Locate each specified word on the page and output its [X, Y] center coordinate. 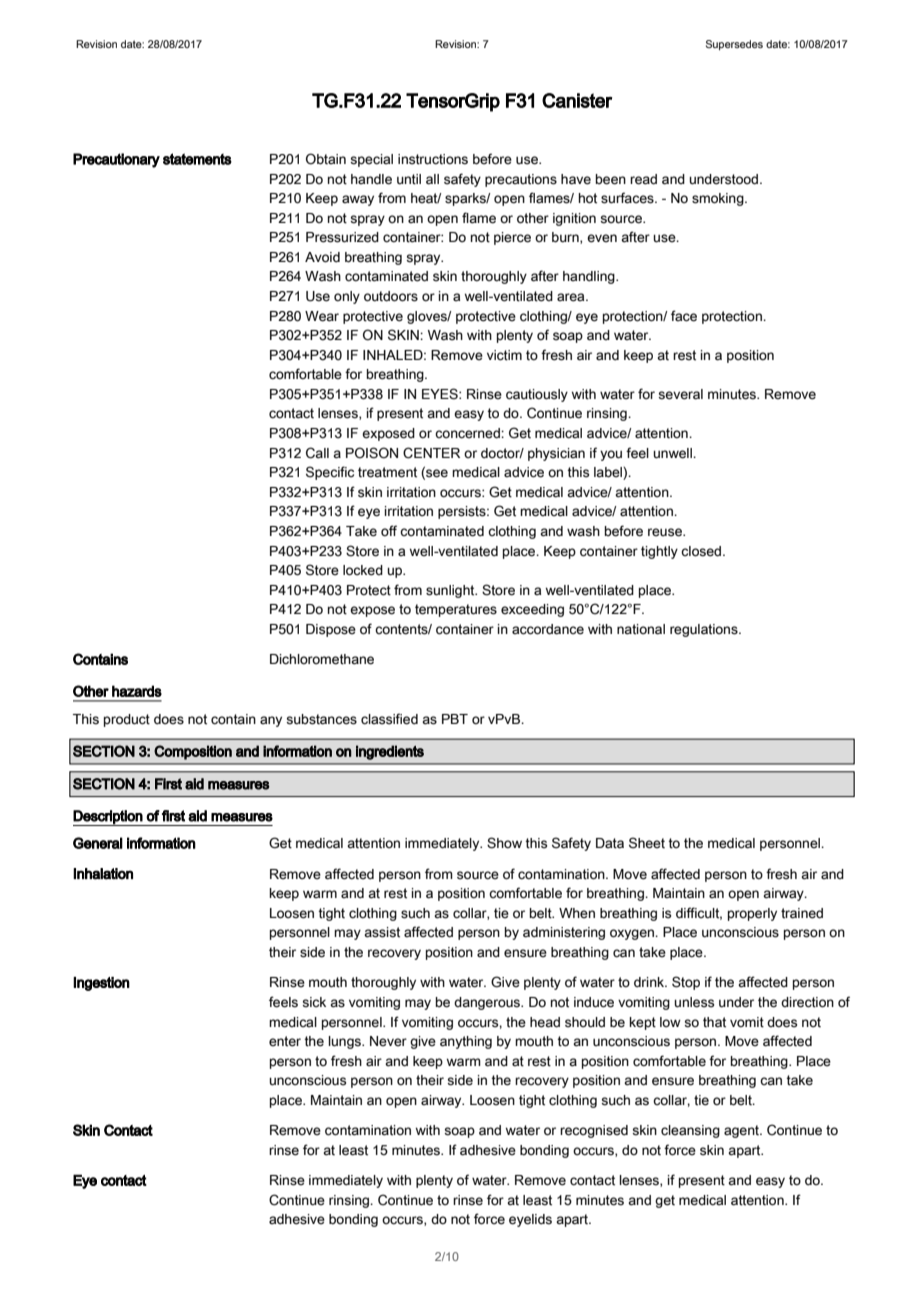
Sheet [647, 843]
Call [317, 453]
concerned [468, 433]
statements [197, 159]
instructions [433, 159]
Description [108, 818]
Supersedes [734, 45]
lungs [346, 1042]
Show [504, 843]
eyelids [530, 1220]
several [680, 394]
